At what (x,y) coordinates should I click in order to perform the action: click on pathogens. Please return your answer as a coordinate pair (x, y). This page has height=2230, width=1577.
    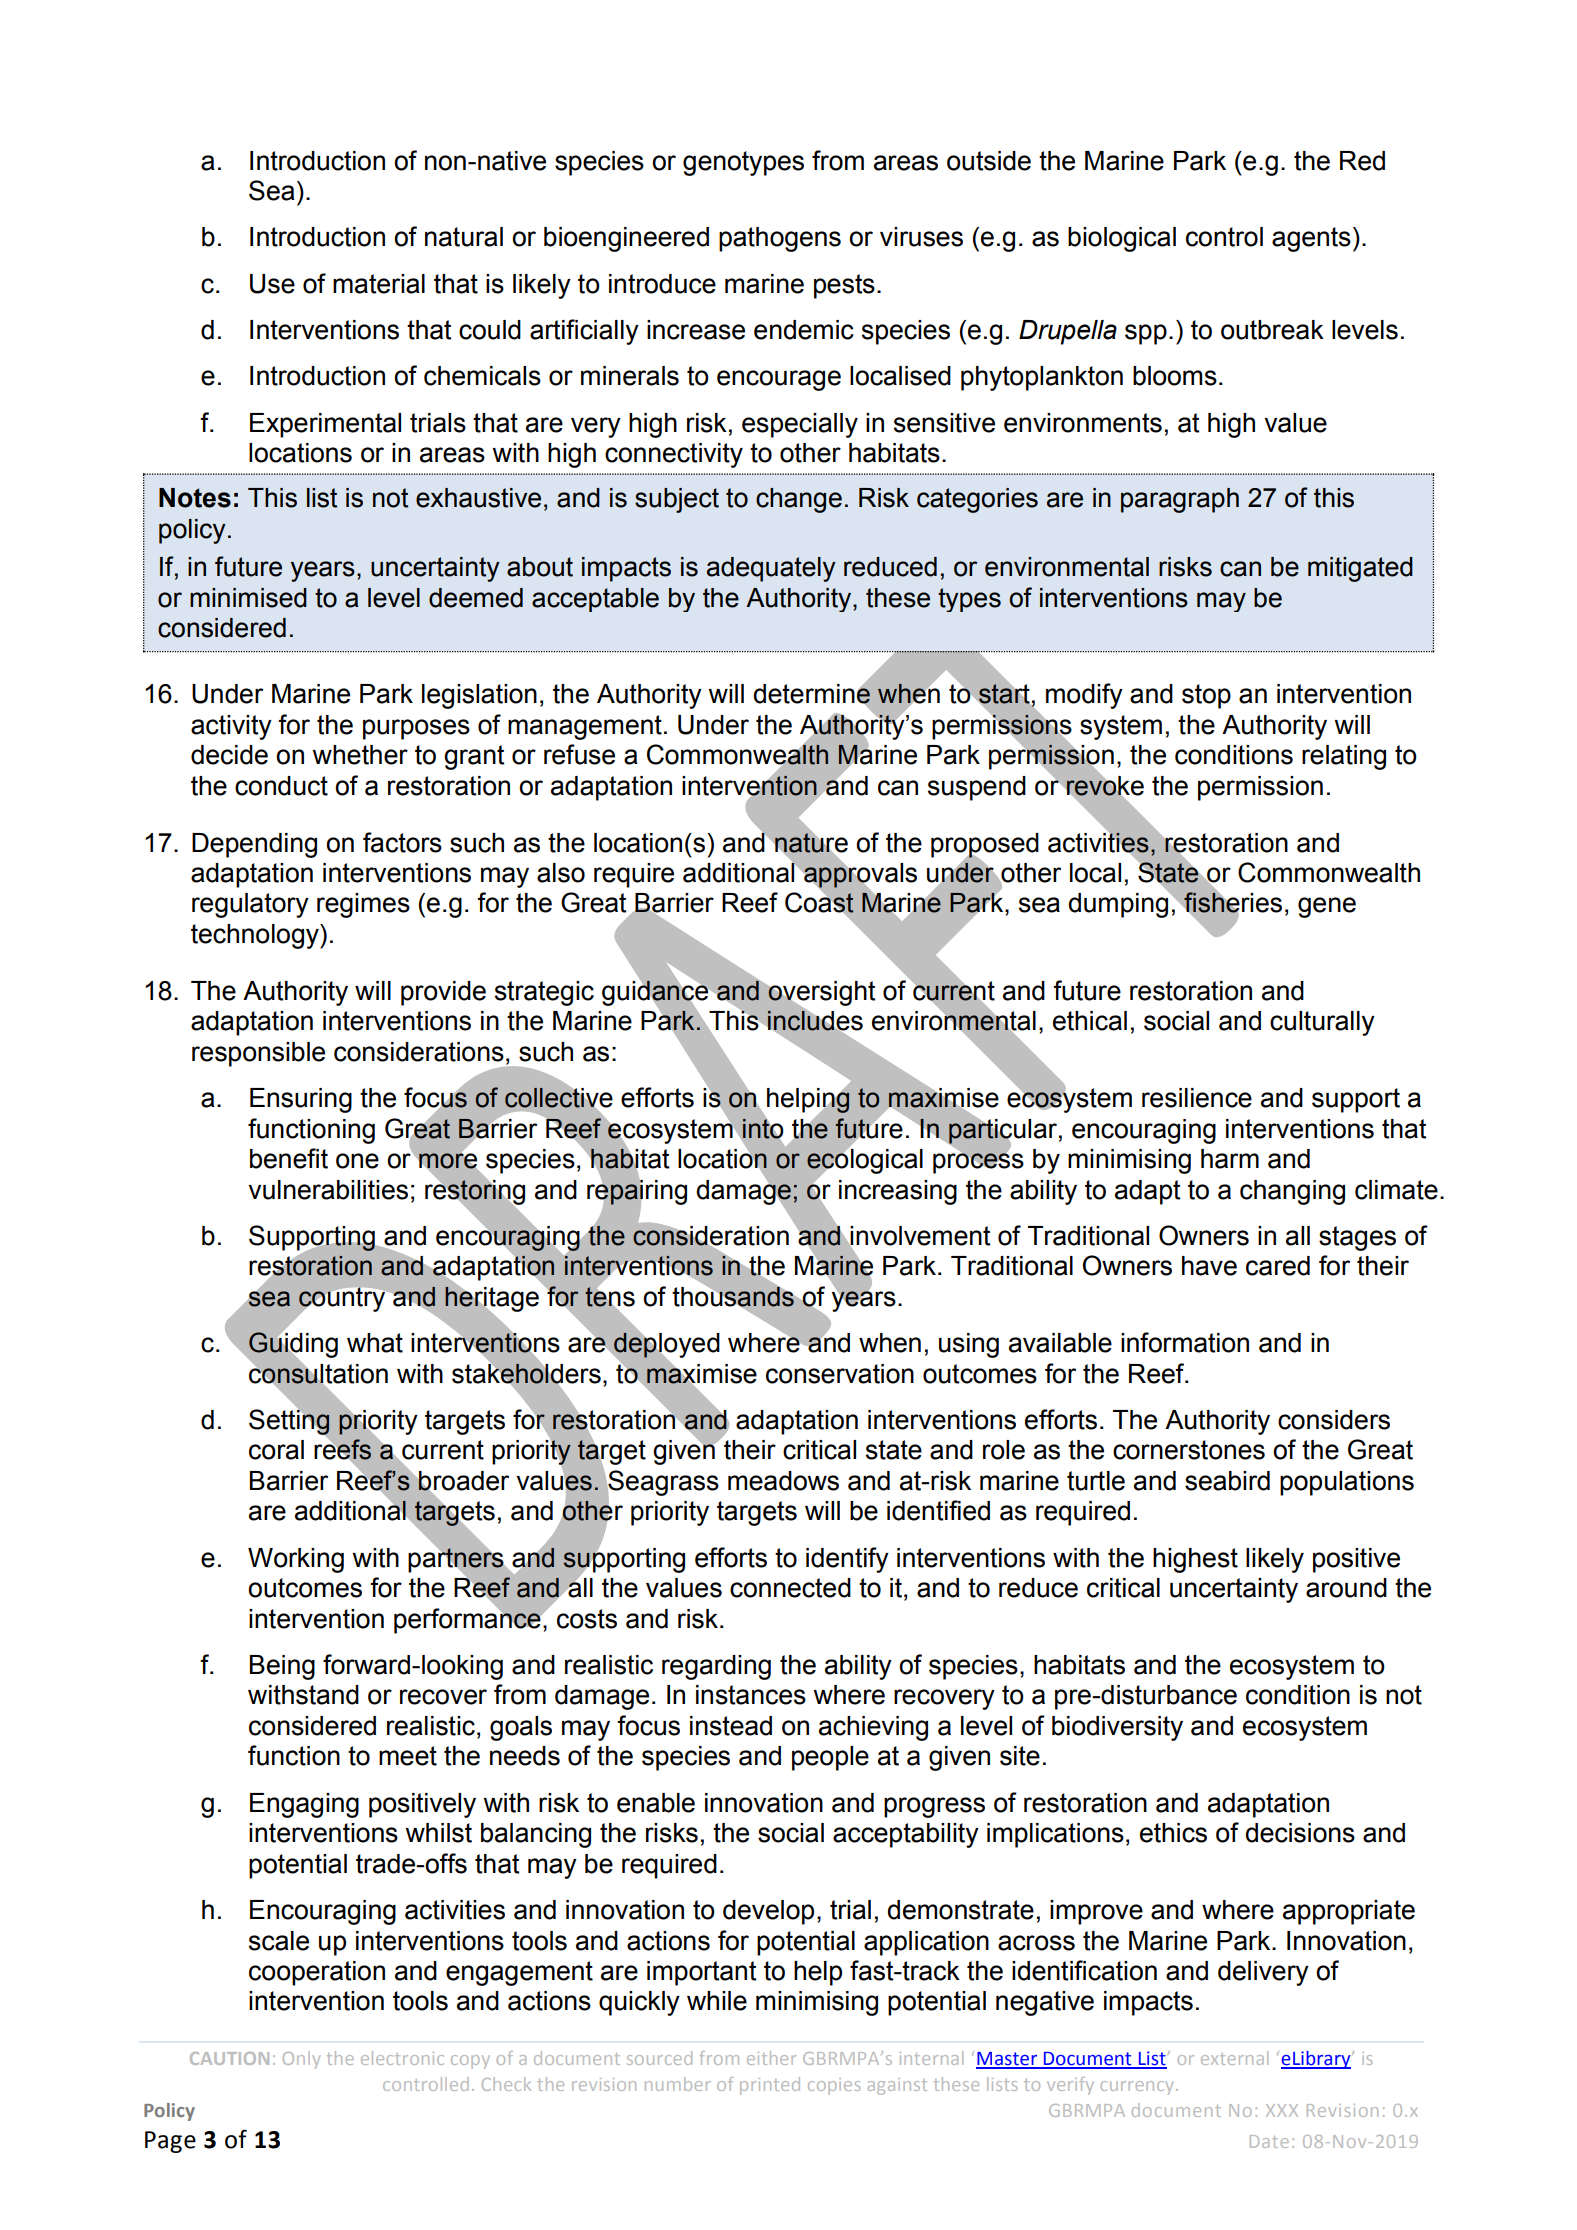
    Looking at the image, I should click on (780, 239).
